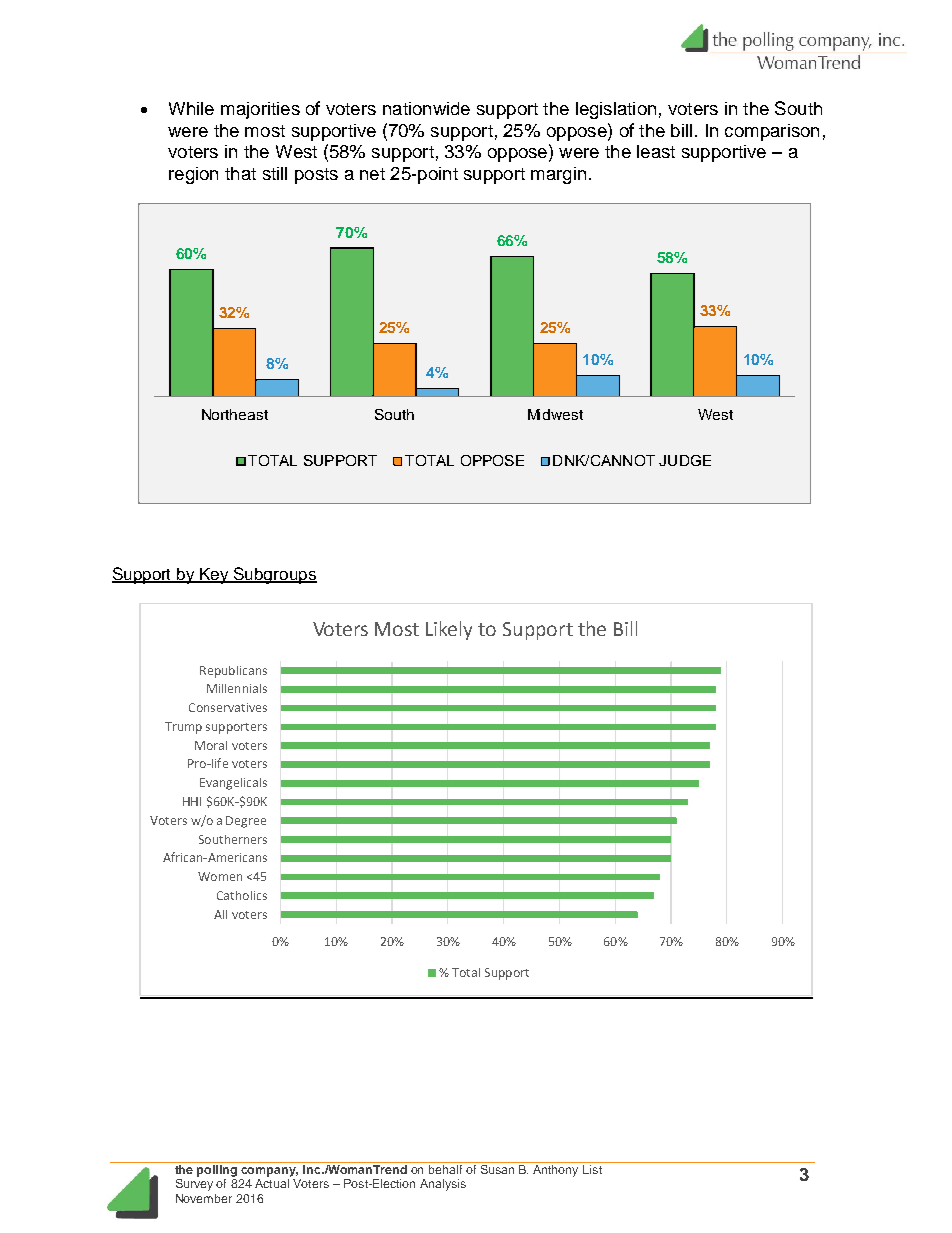  I want to click on List, so click(592, 1169).
